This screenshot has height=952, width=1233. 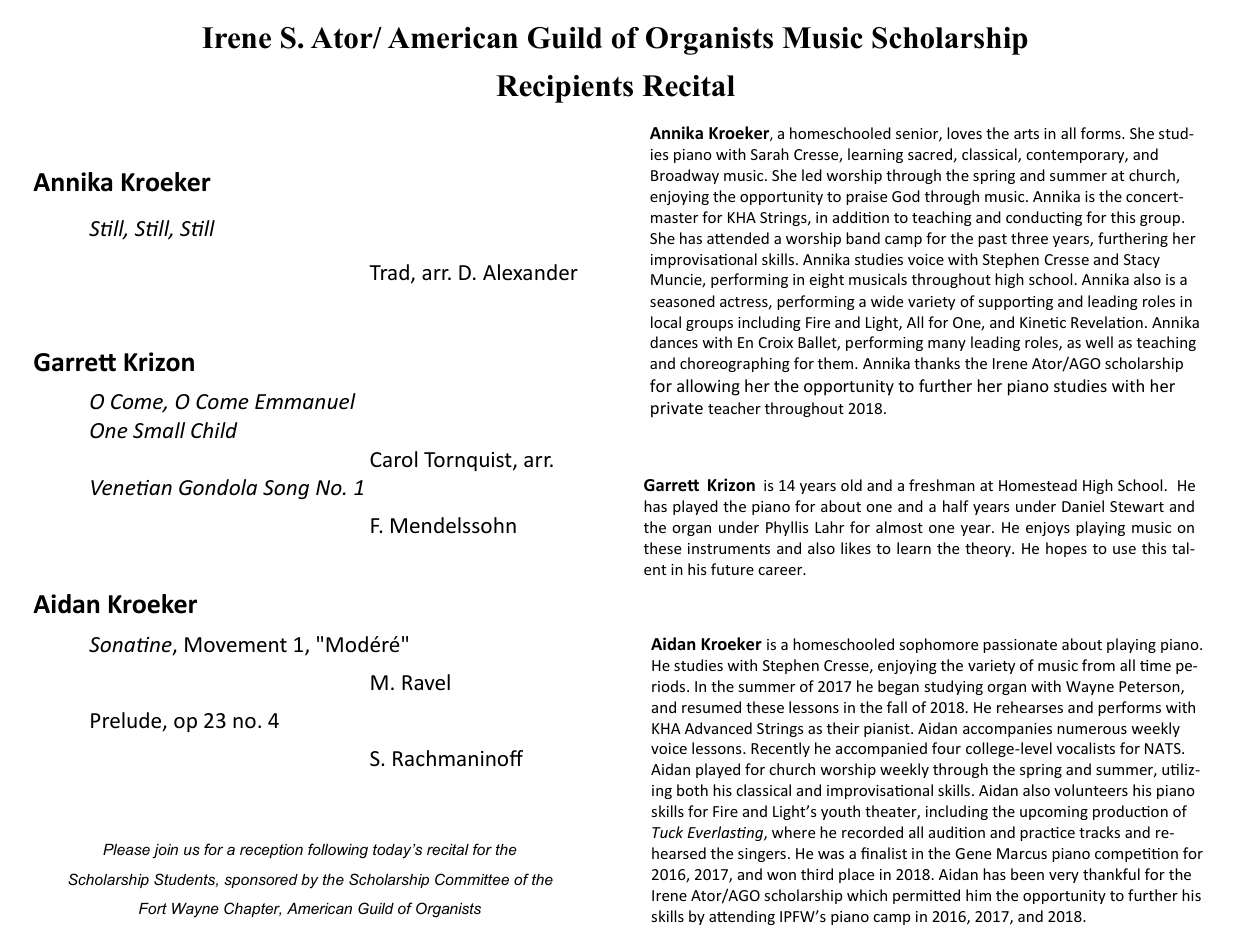 What do you see at coordinates (236, 645) in the screenshot?
I see `Movement` at bounding box center [236, 645].
